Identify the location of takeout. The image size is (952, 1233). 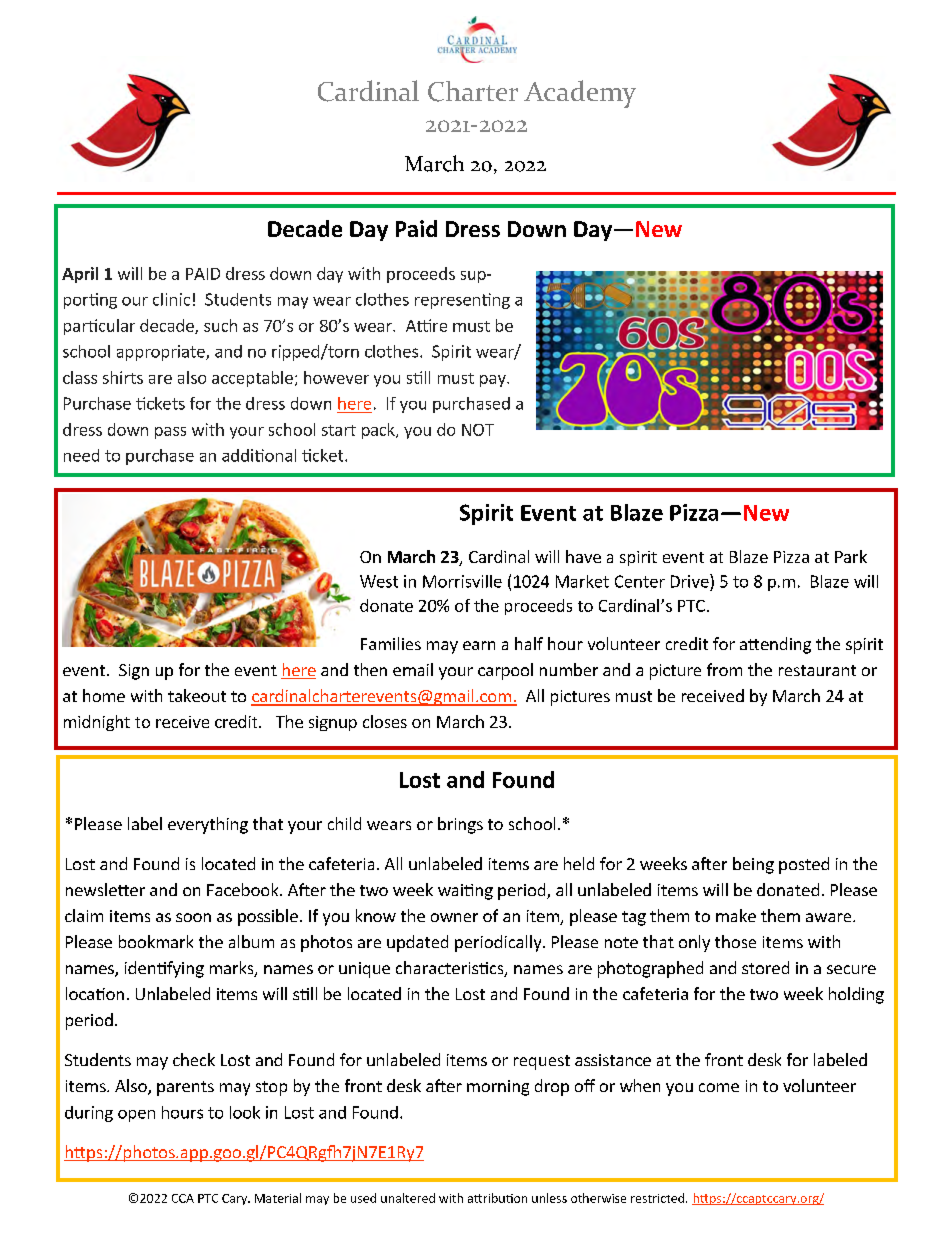
(197, 695).
